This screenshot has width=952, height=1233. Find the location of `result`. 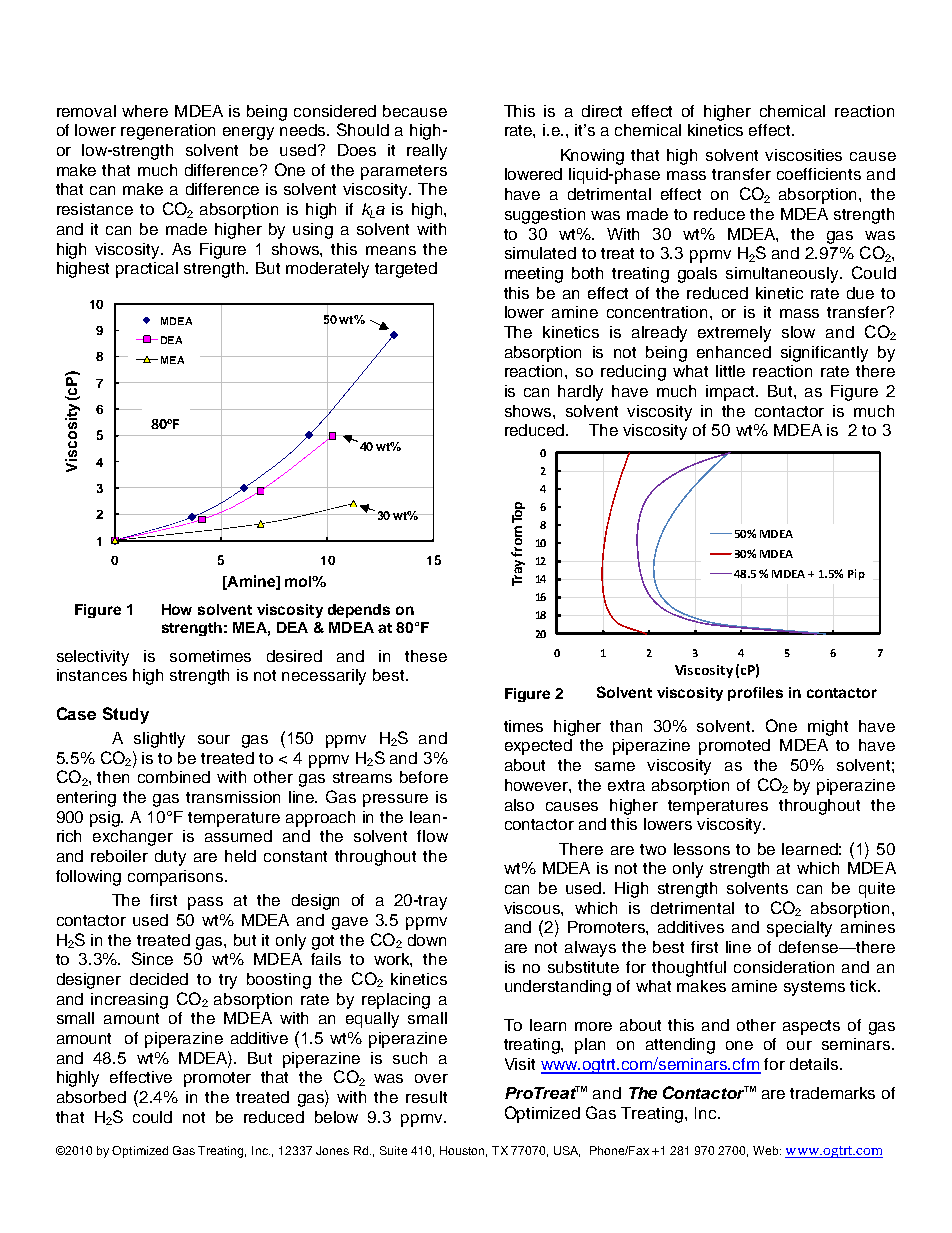

result is located at coordinates (426, 1097).
